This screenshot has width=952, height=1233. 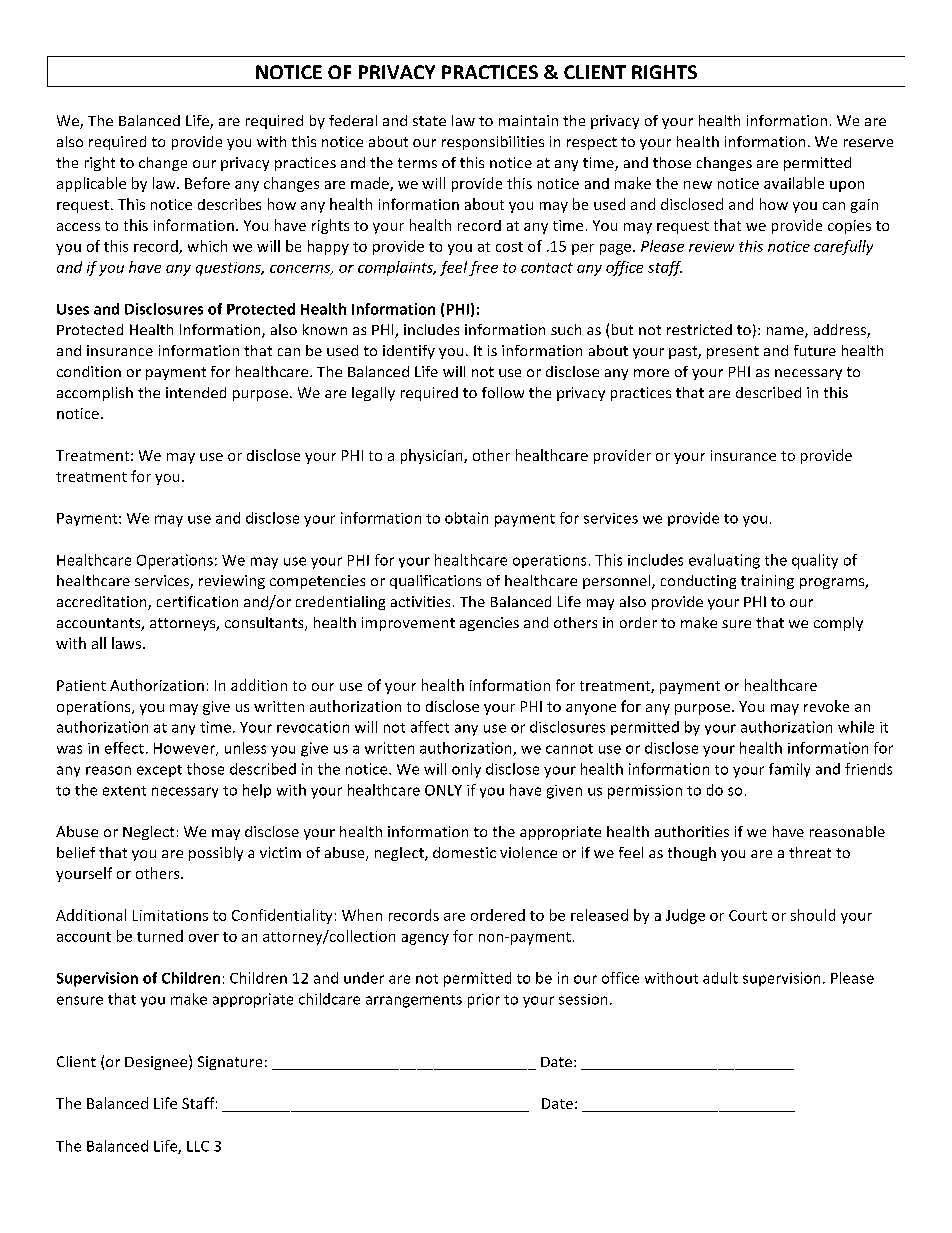 I want to click on adult, so click(x=720, y=978).
